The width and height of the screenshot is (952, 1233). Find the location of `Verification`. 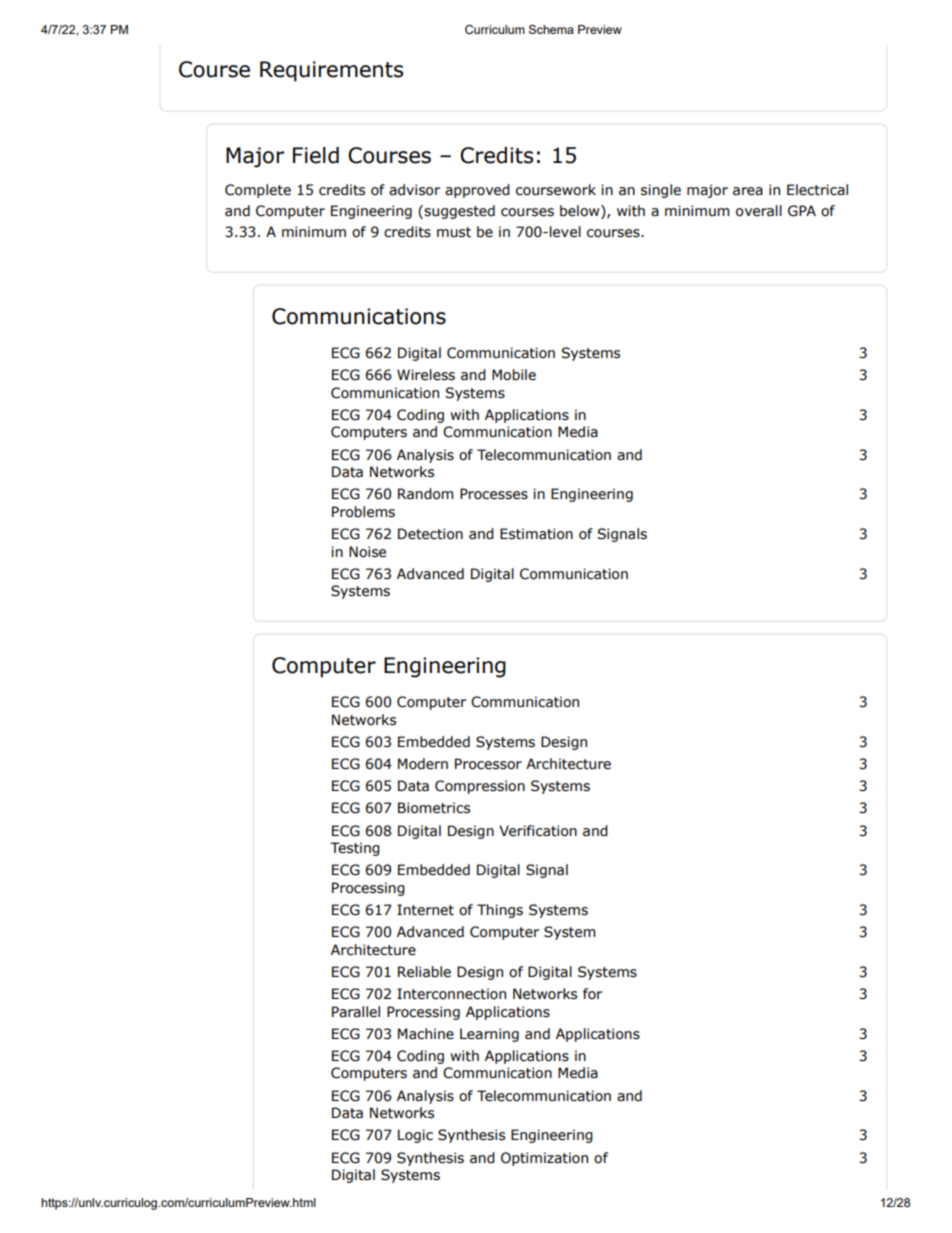

Verification is located at coordinates (538, 831).
